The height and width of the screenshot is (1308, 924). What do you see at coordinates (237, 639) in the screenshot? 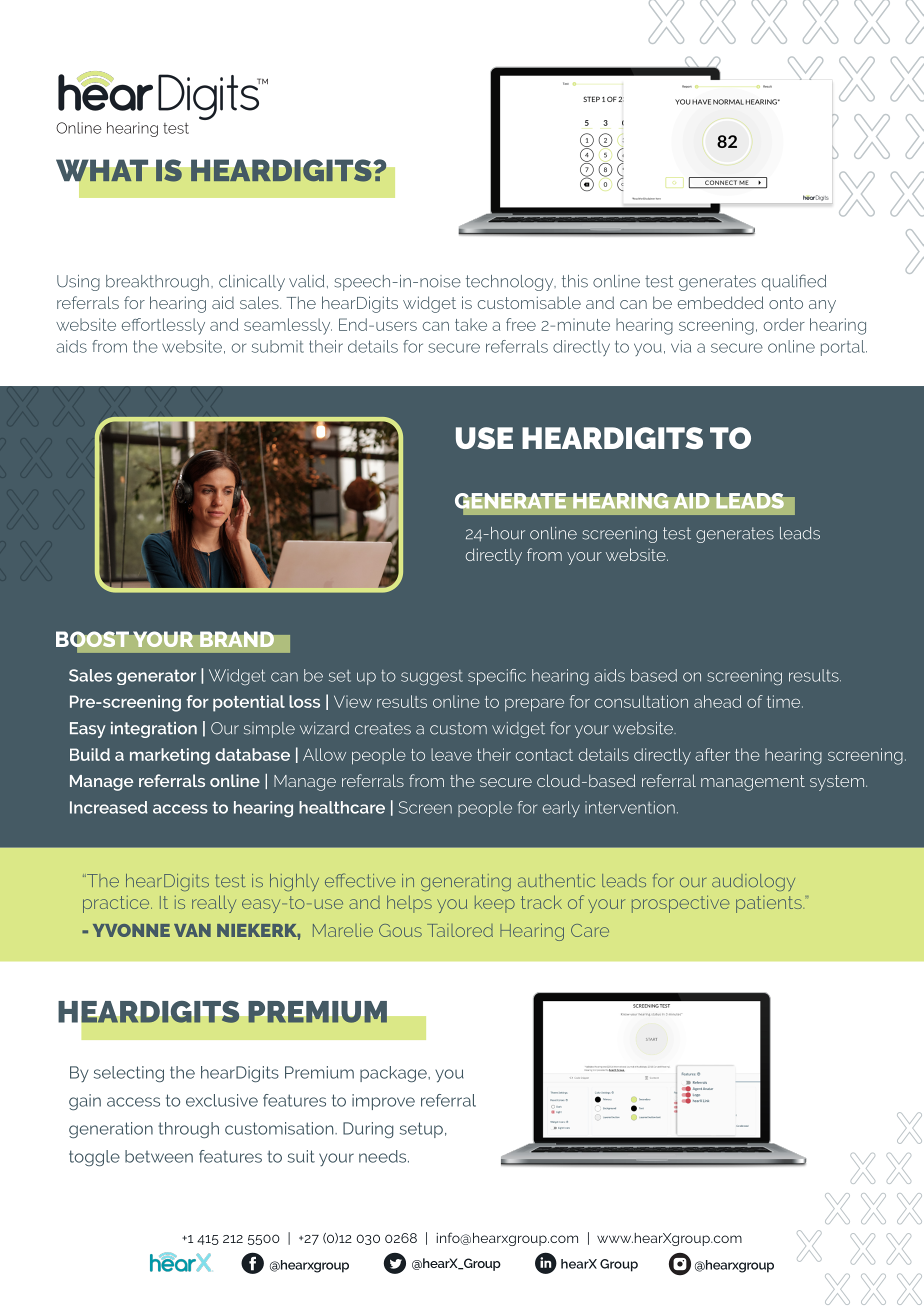
I see `BRAND` at bounding box center [237, 639].
